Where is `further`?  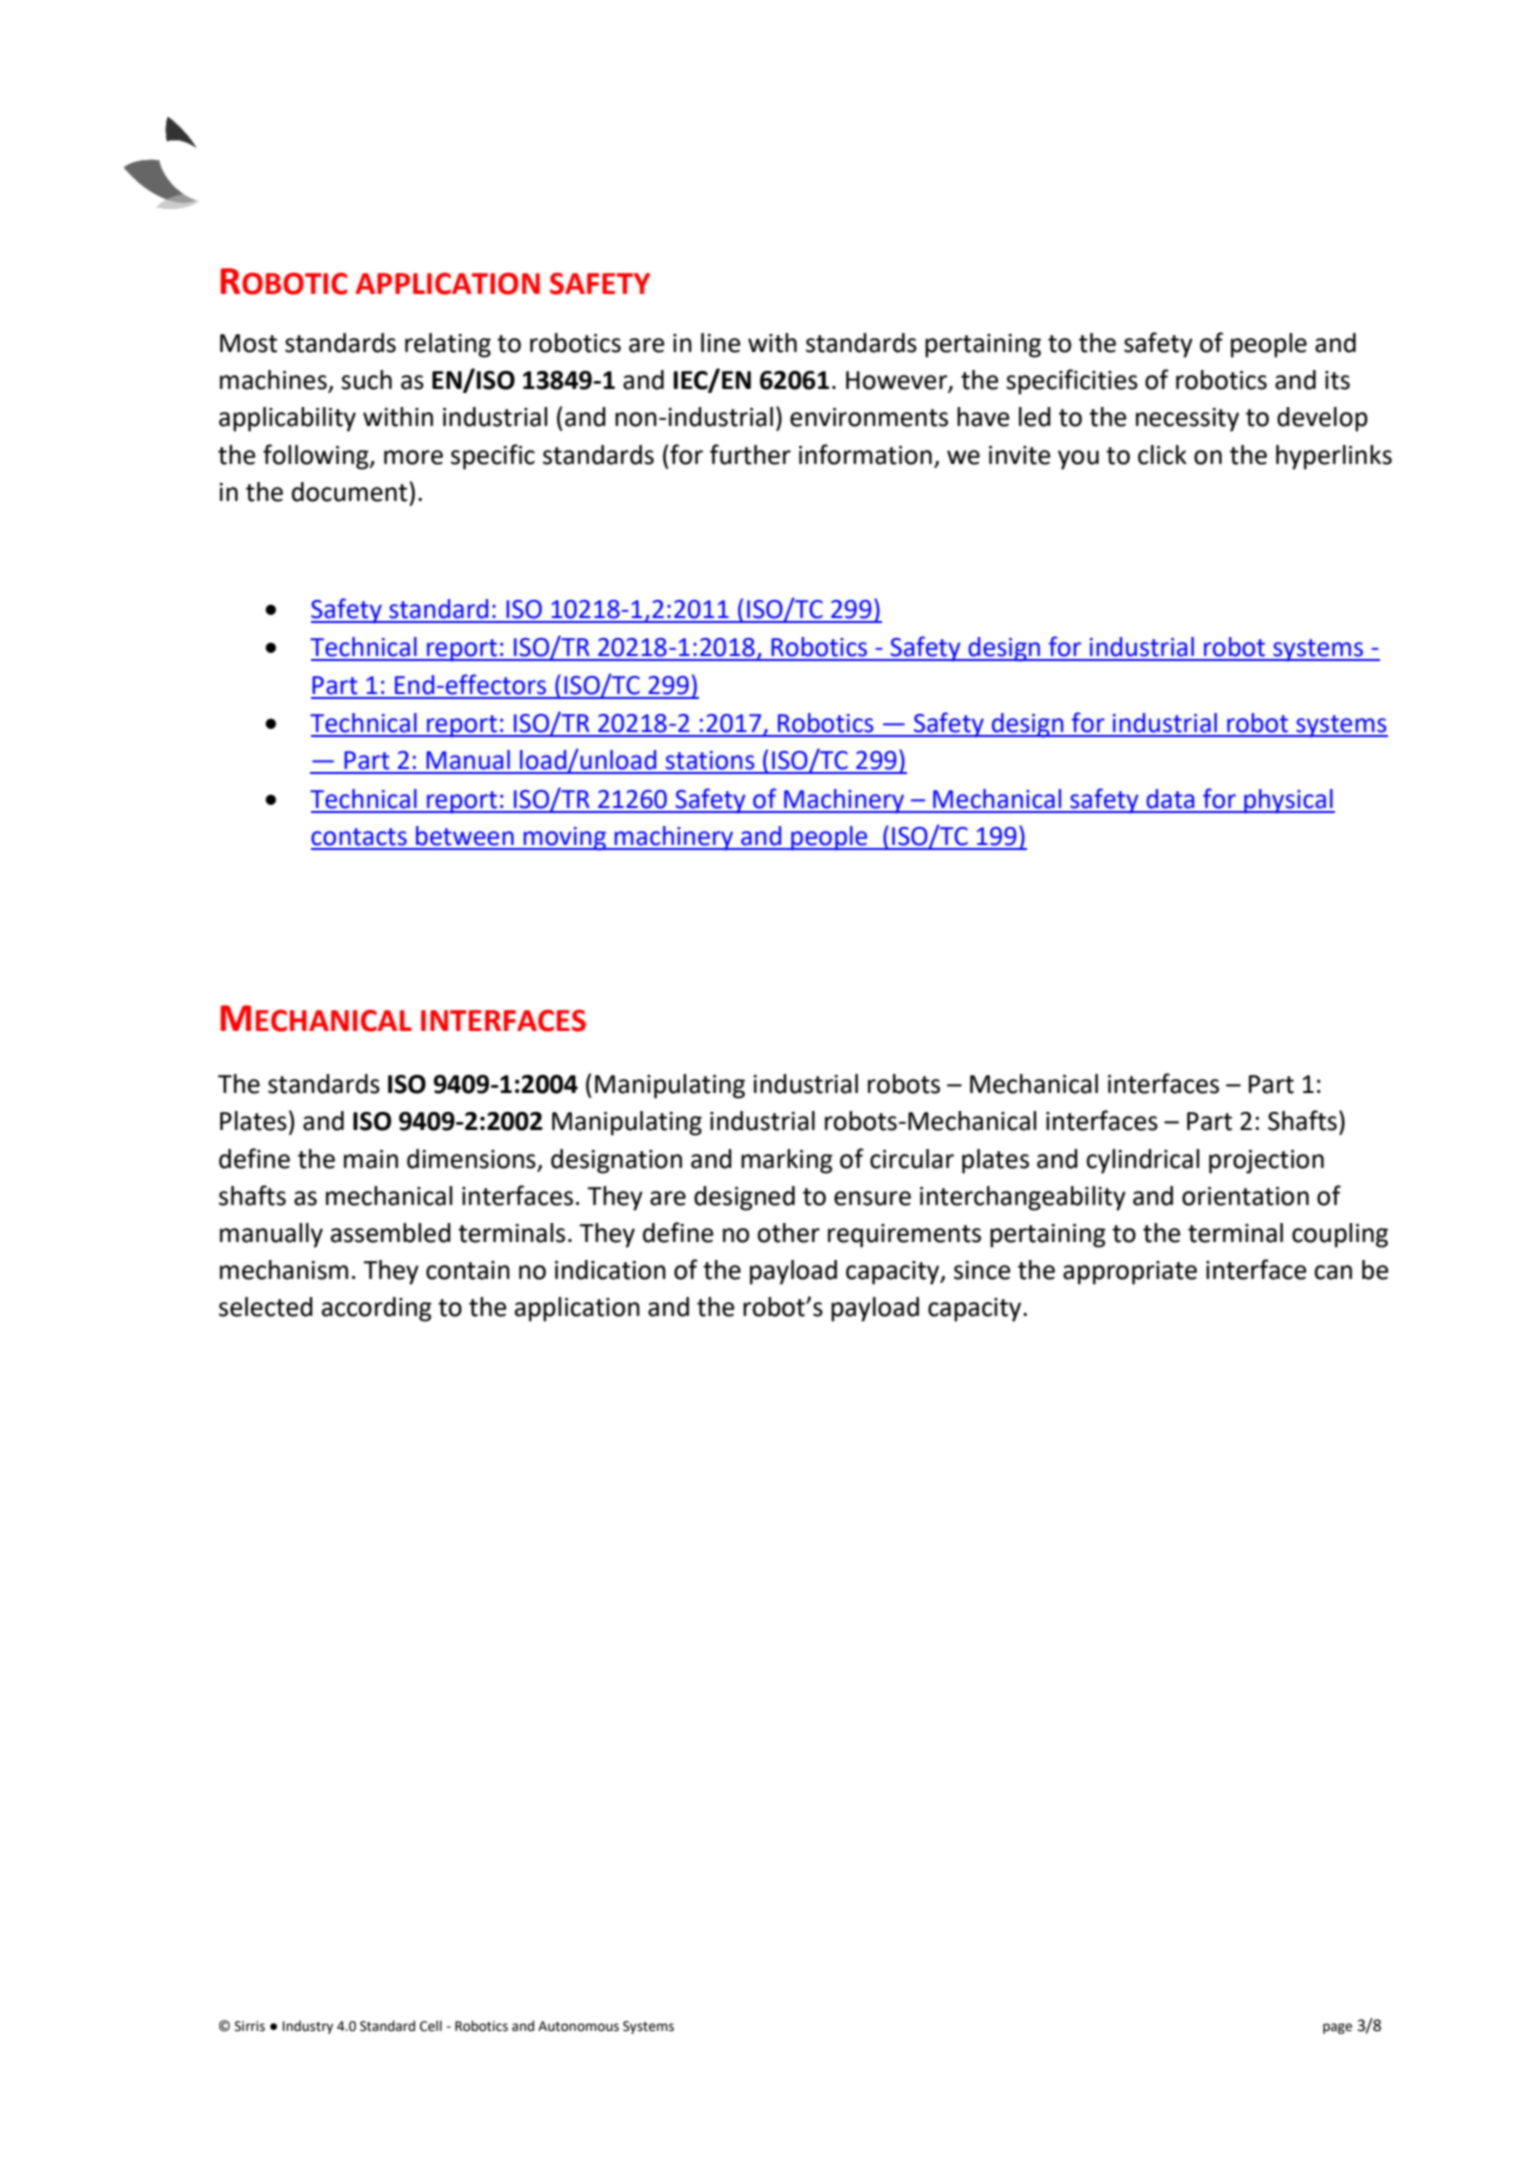
further is located at coordinates (750, 454).
